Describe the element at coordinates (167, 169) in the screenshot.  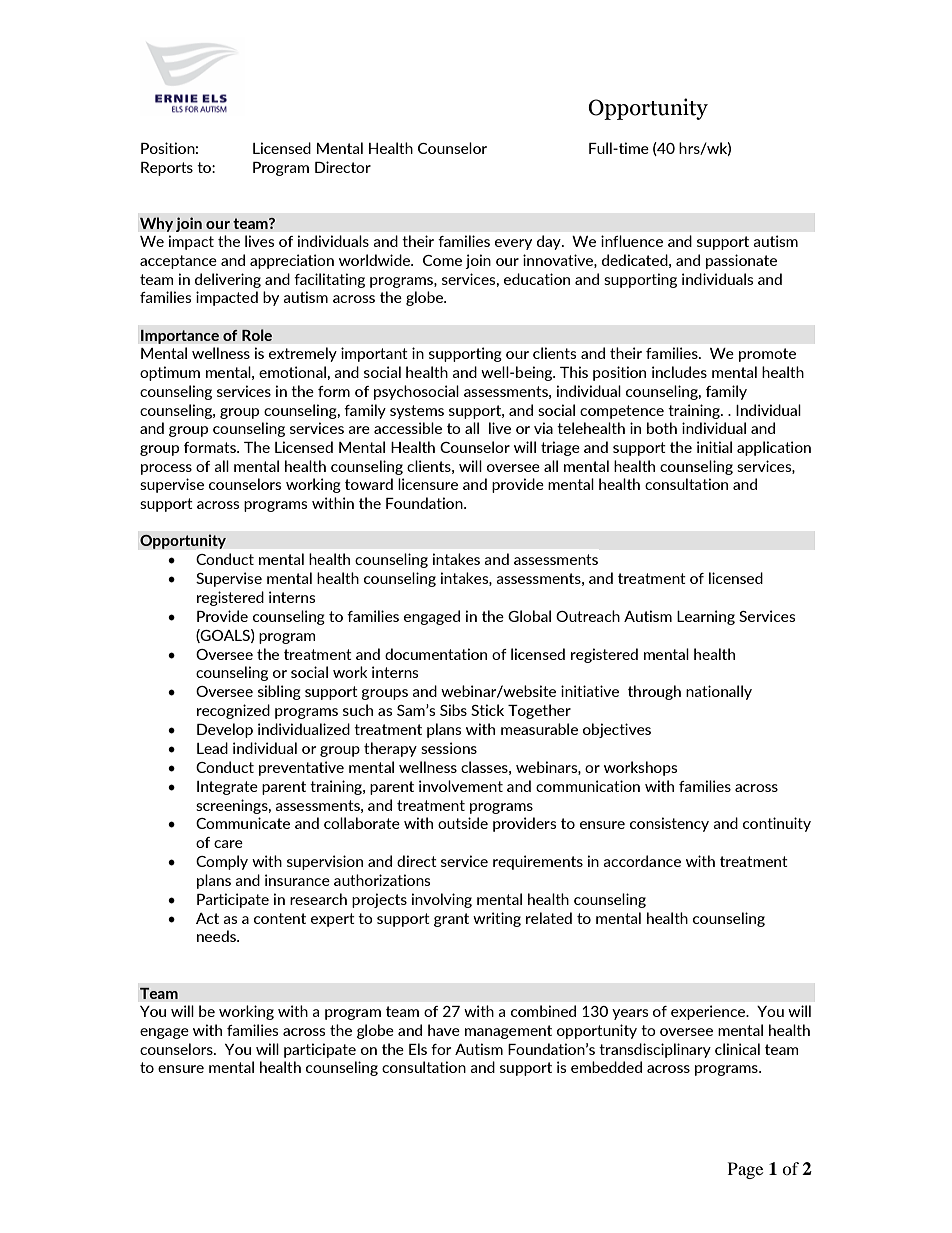
I see `Reports` at that location.
